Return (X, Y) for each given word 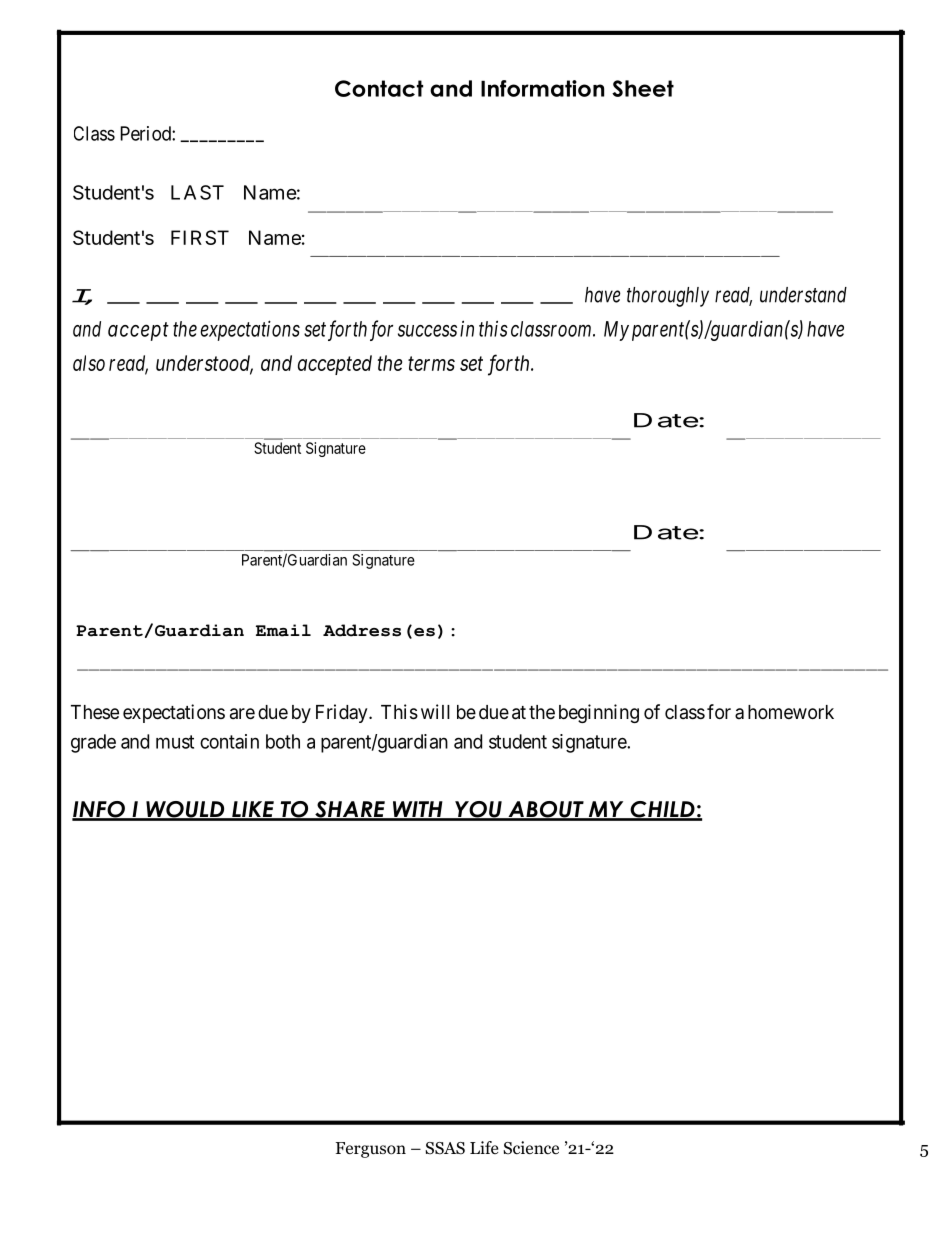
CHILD (662, 810)
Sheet (643, 88)
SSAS (445, 1148)
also (89, 363)
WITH (417, 810)
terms (431, 364)
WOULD (185, 810)
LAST (197, 192)
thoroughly (668, 297)
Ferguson (371, 1150)
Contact (379, 88)
